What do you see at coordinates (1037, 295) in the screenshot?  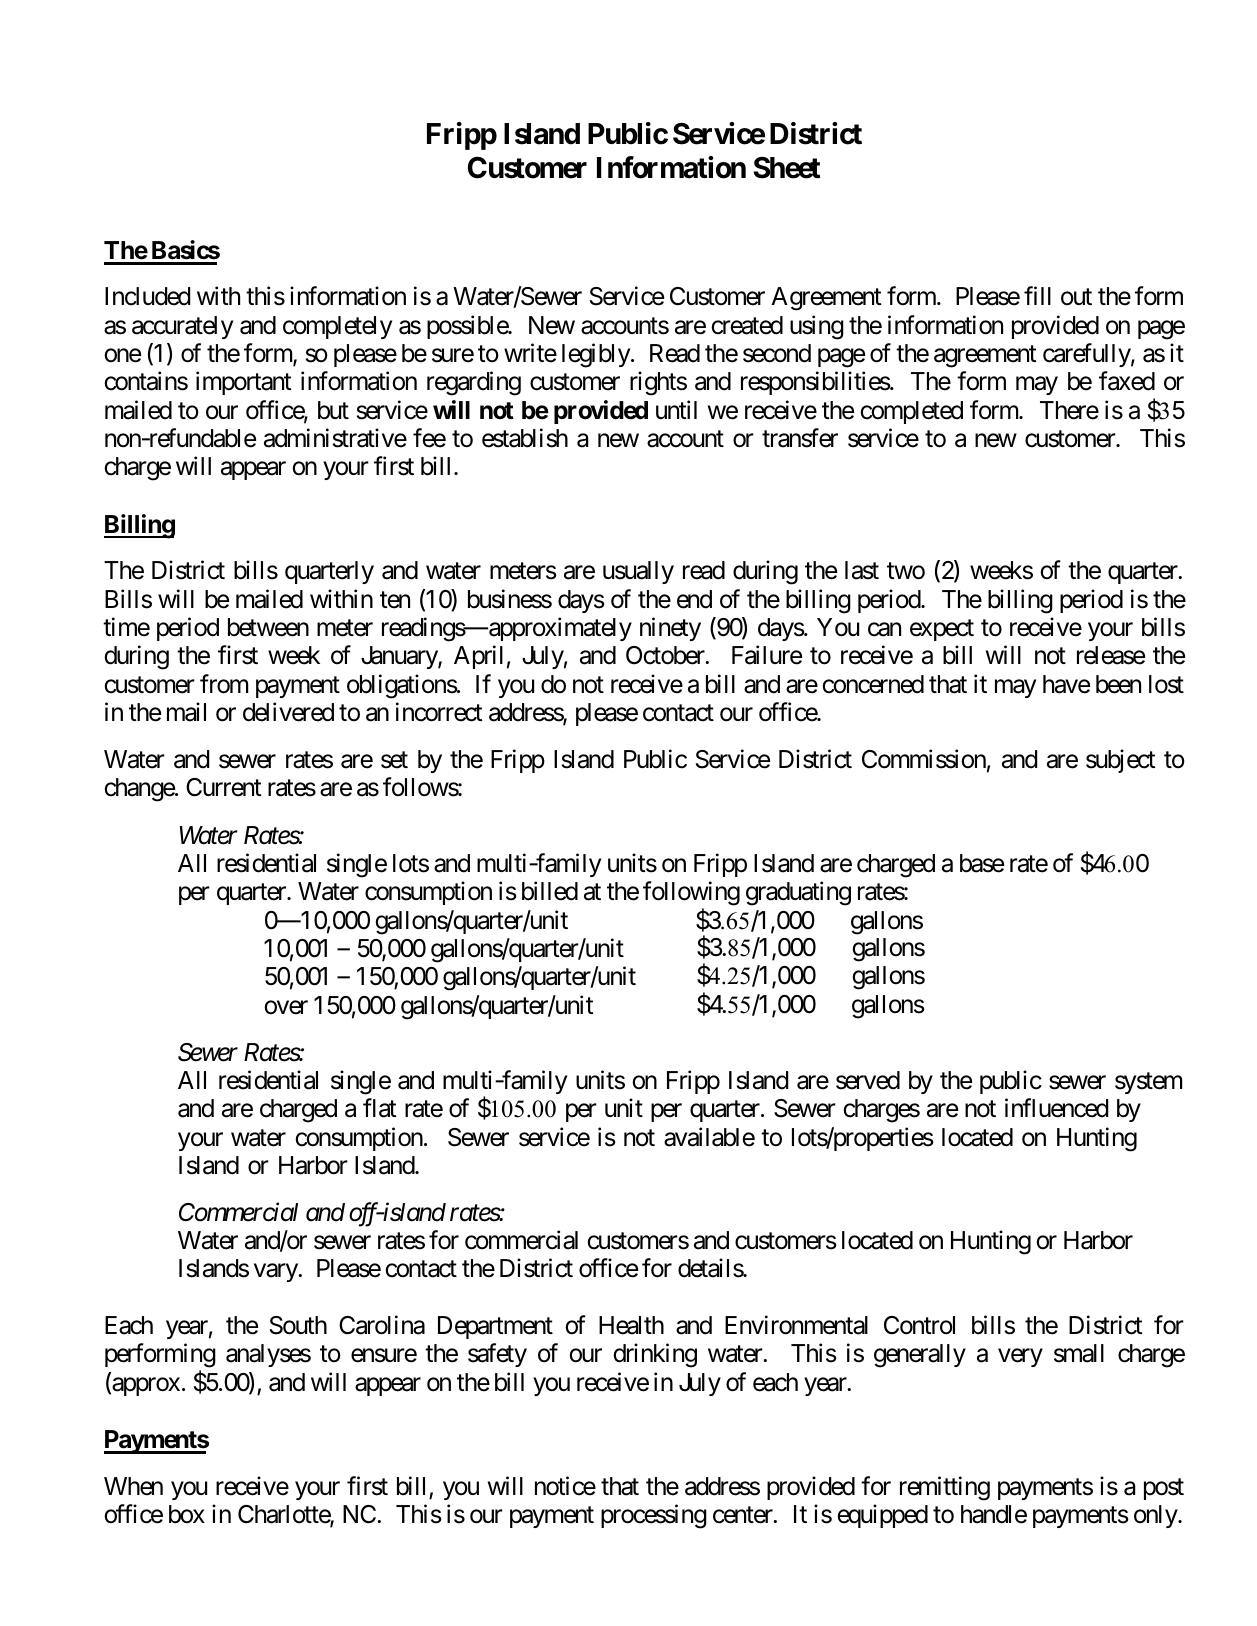 I see `fill` at bounding box center [1037, 295].
